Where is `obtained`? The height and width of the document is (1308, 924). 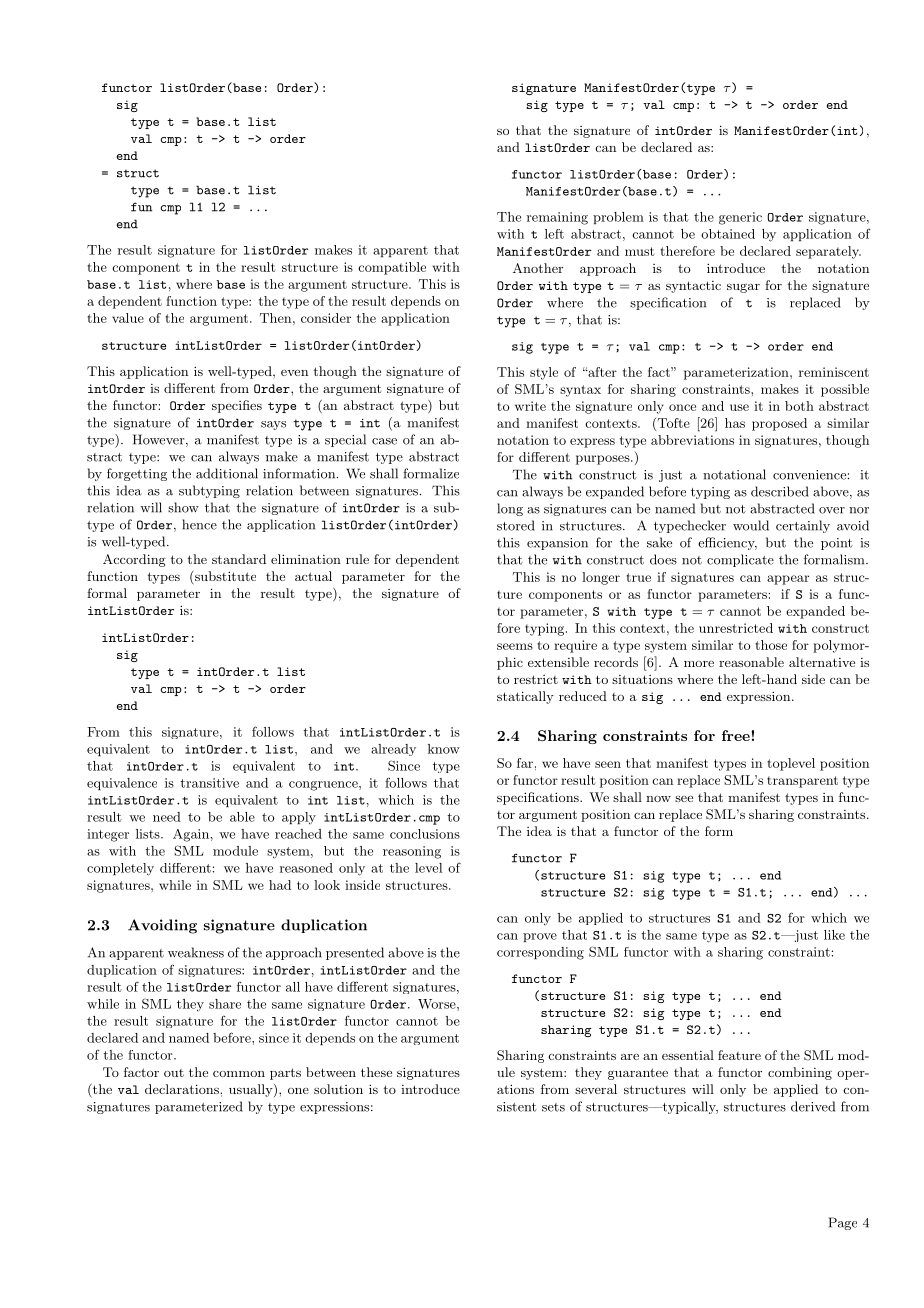
obtained is located at coordinates (728, 234).
